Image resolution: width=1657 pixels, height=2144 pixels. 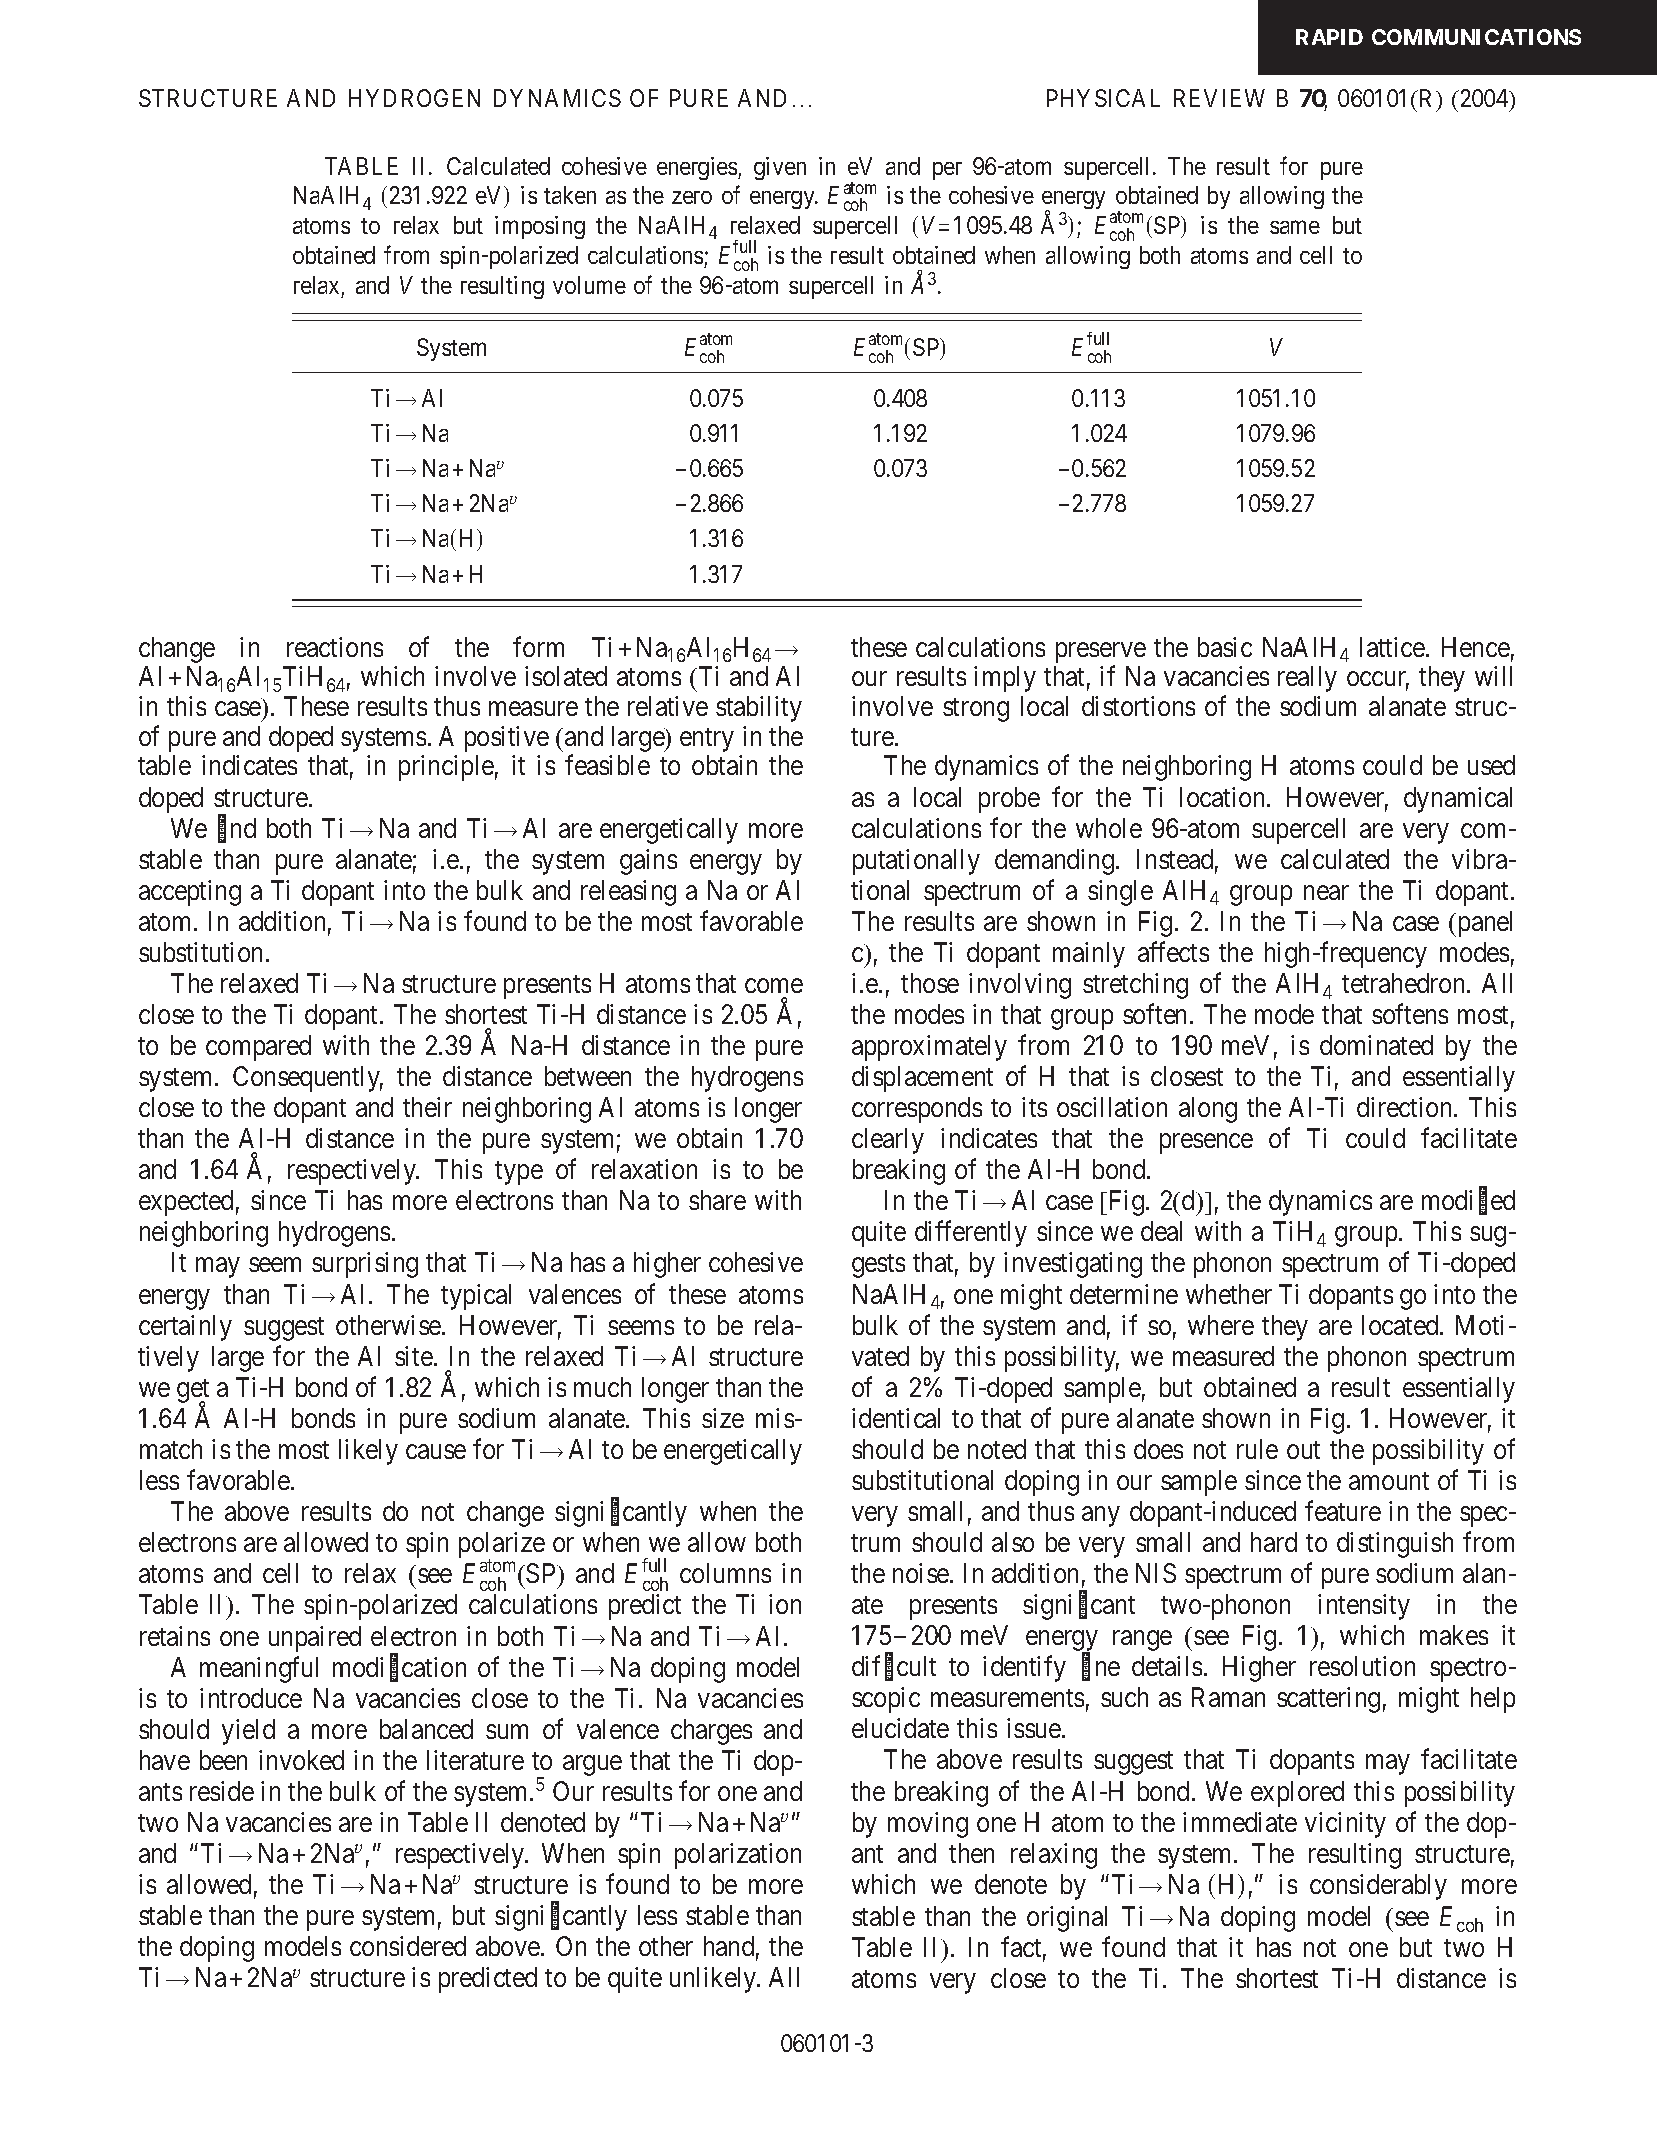 I want to click on given, so click(x=780, y=168).
